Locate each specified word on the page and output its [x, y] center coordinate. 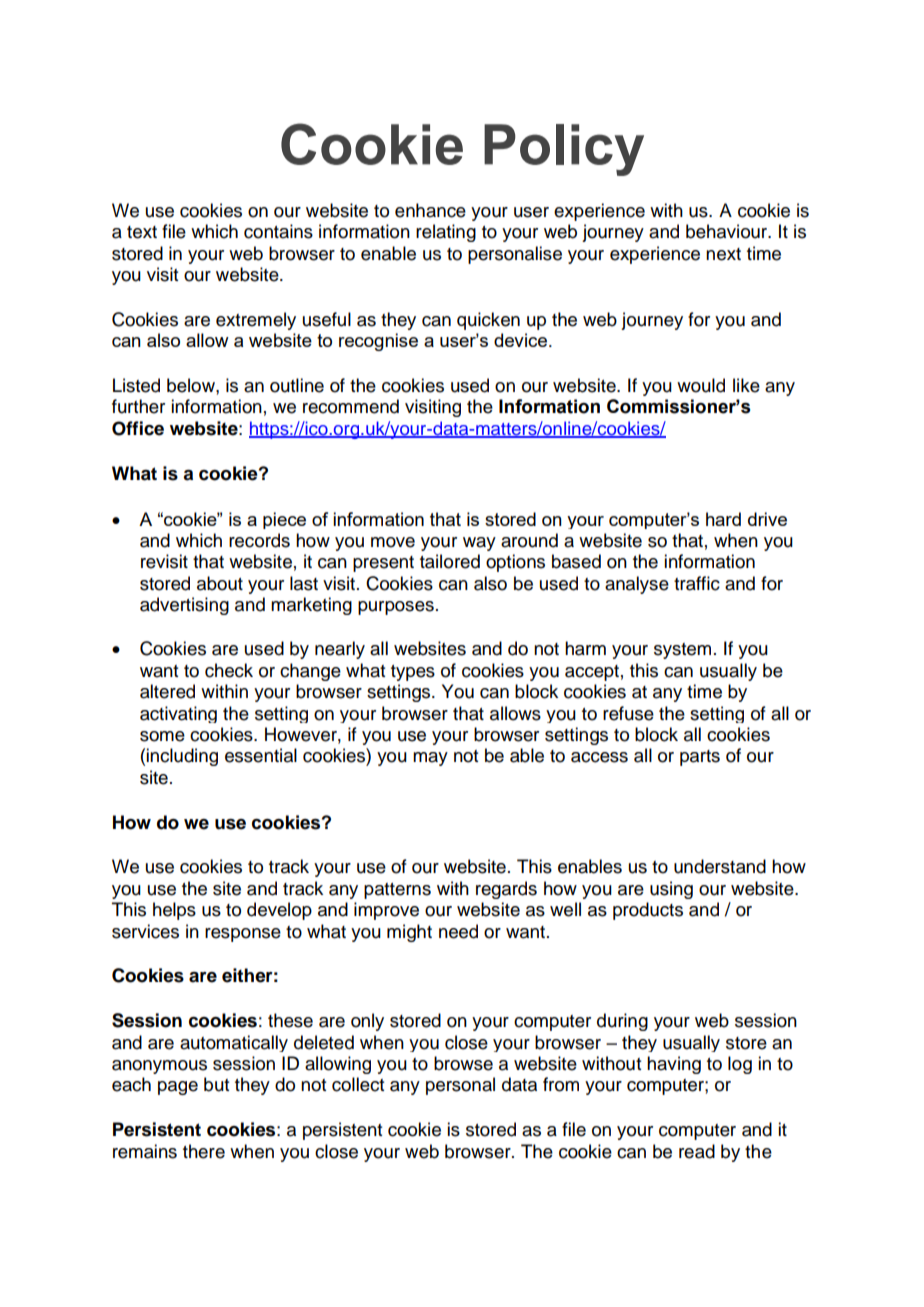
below [192, 385]
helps [174, 911]
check [229, 670]
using [671, 890]
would [701, 385]
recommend [351, 406]
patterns [397, 891]
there [204, 1151]
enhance [430, 210]
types [413, 673]
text [142, 232]
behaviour [728, 231]
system [682, 651]
